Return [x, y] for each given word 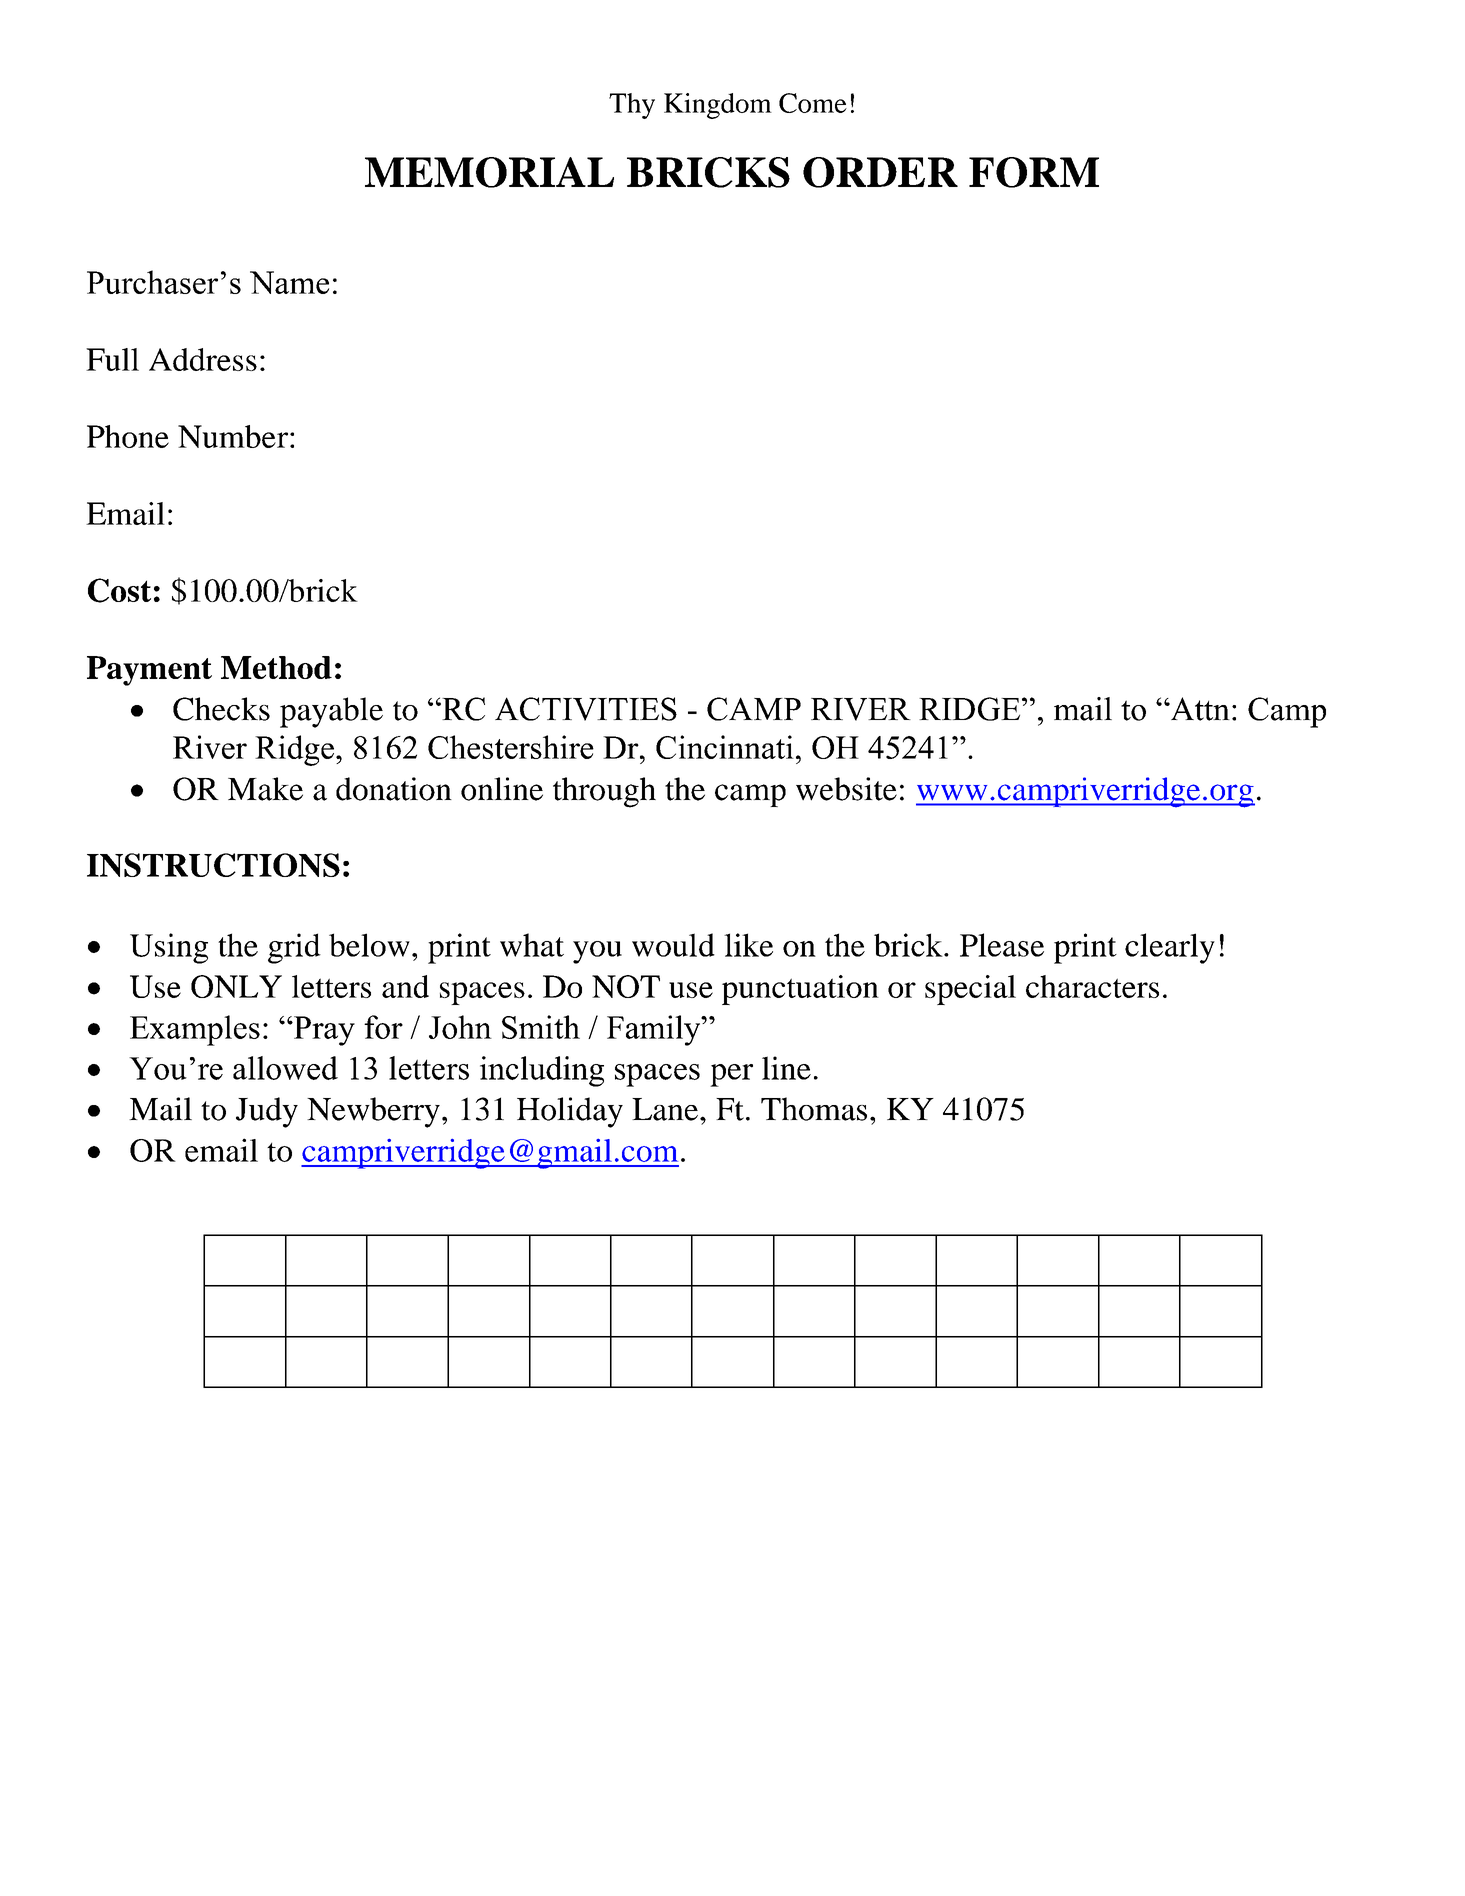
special [970, 990]
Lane [666, 1109]
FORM [1034, 172]
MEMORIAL [489, 172]
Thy [632, 106]
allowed [285, 1068]
